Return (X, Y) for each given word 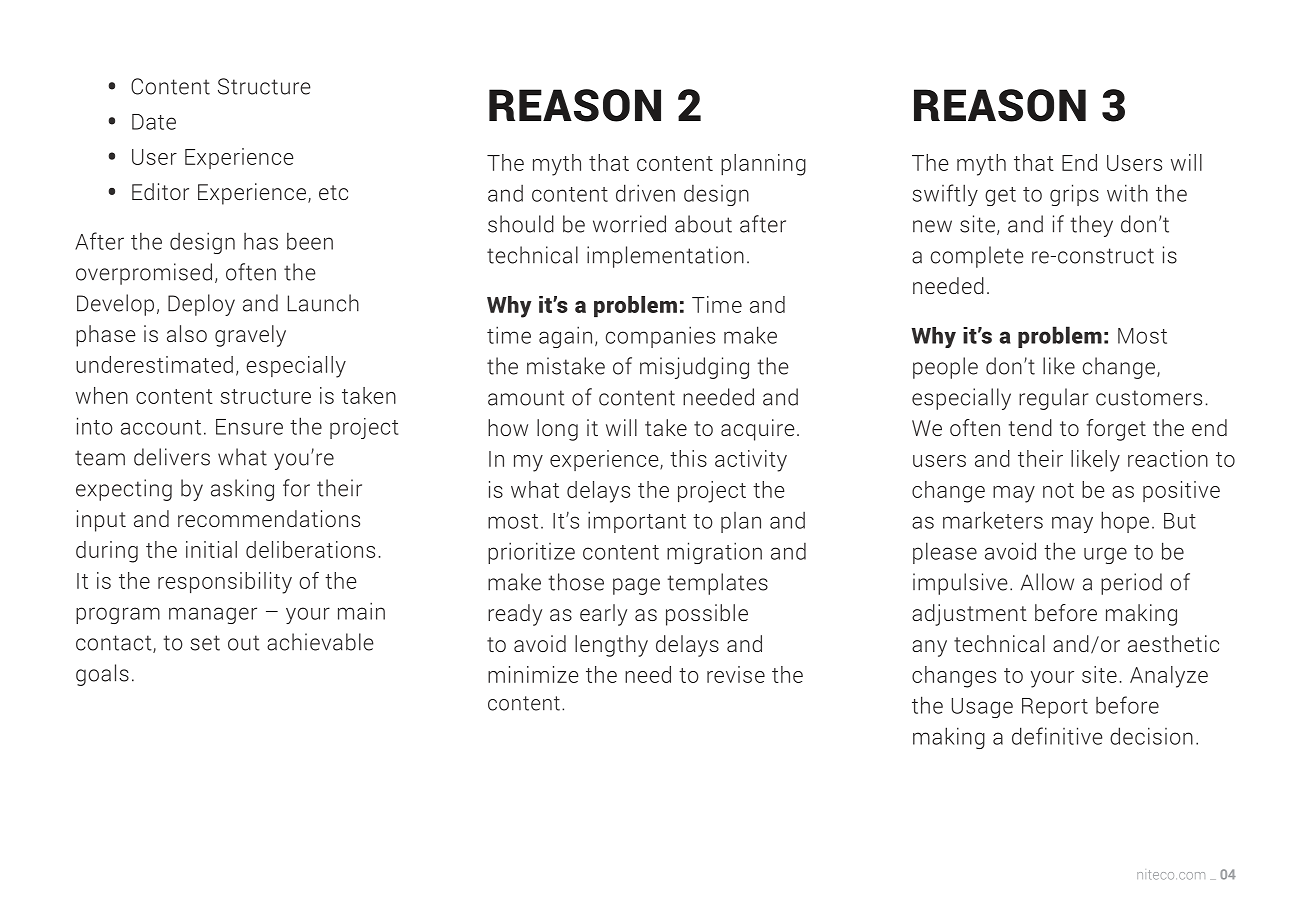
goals (102, 675)
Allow (1047, 582)
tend (1030, 427)
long (557, 430)
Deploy (201, 305)
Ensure (249, 427)
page (636, 586)
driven (645, 193)
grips (1074, 195)
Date (154, 122)
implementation (665, 257)
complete (977, 257)
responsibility (225, 583)
